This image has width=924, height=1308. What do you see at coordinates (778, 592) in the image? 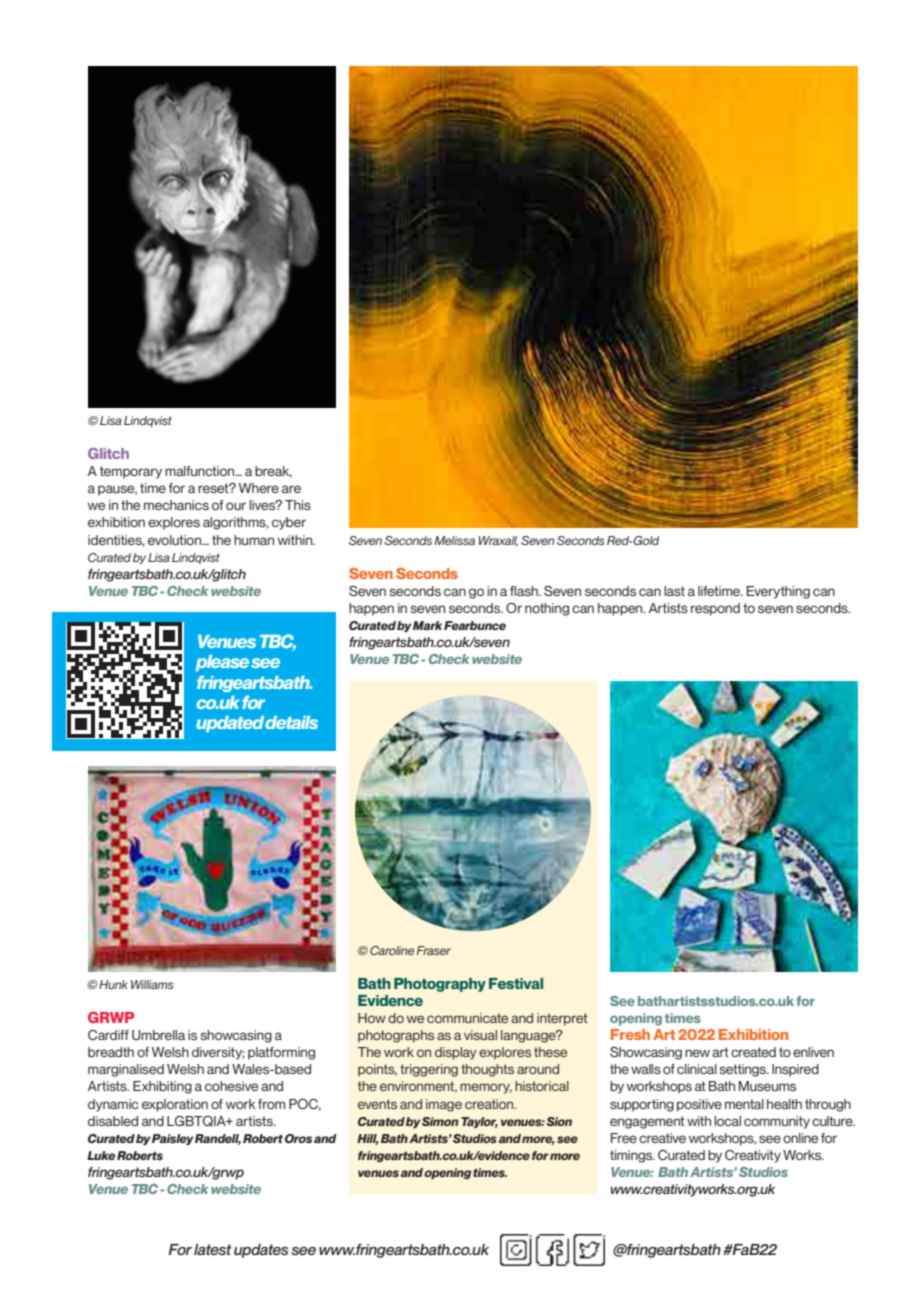
I see `Everything` at bounding box center [778, 592].
